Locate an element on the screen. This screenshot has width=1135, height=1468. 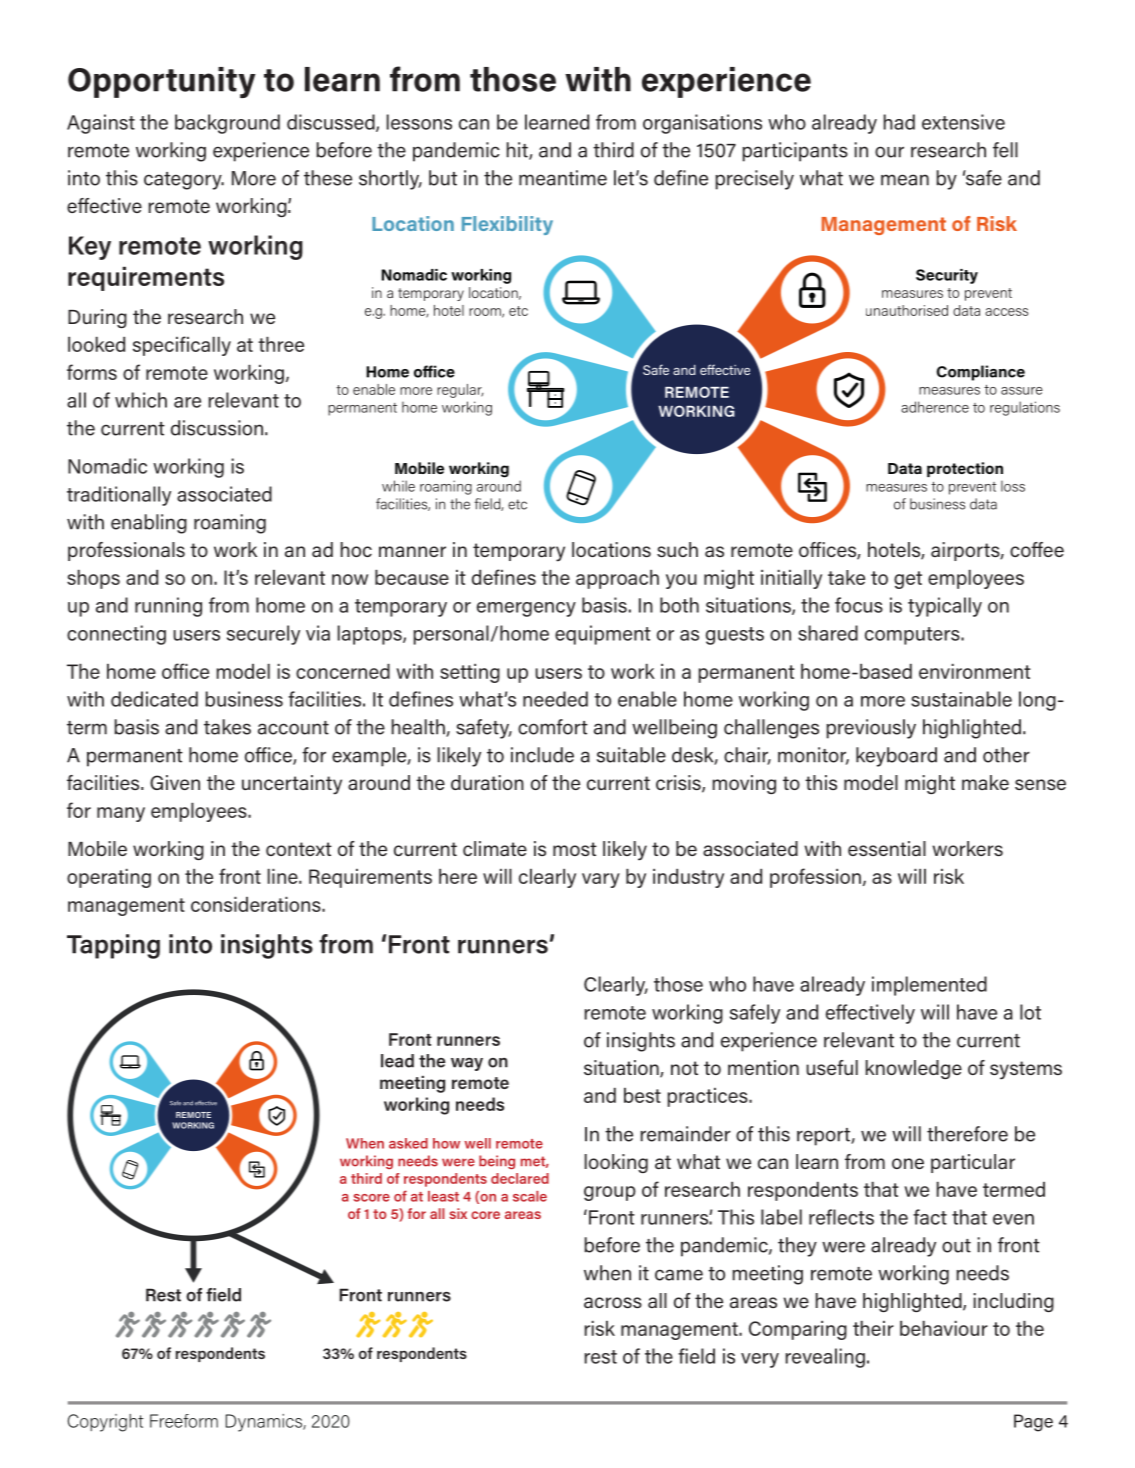
across is located at coordinates (613, 1302).
